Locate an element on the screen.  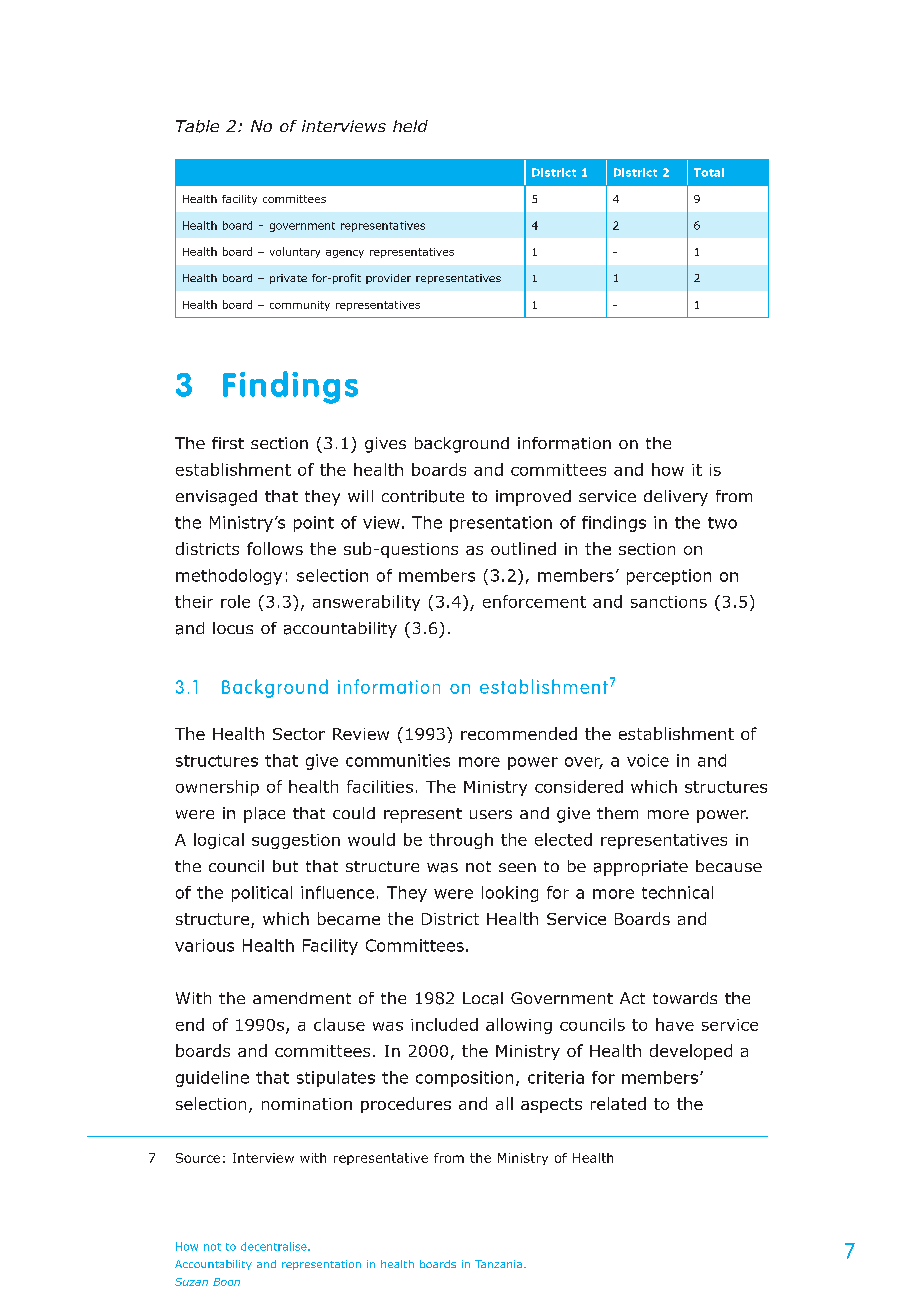
Table is located at coordinates (197, 126).
